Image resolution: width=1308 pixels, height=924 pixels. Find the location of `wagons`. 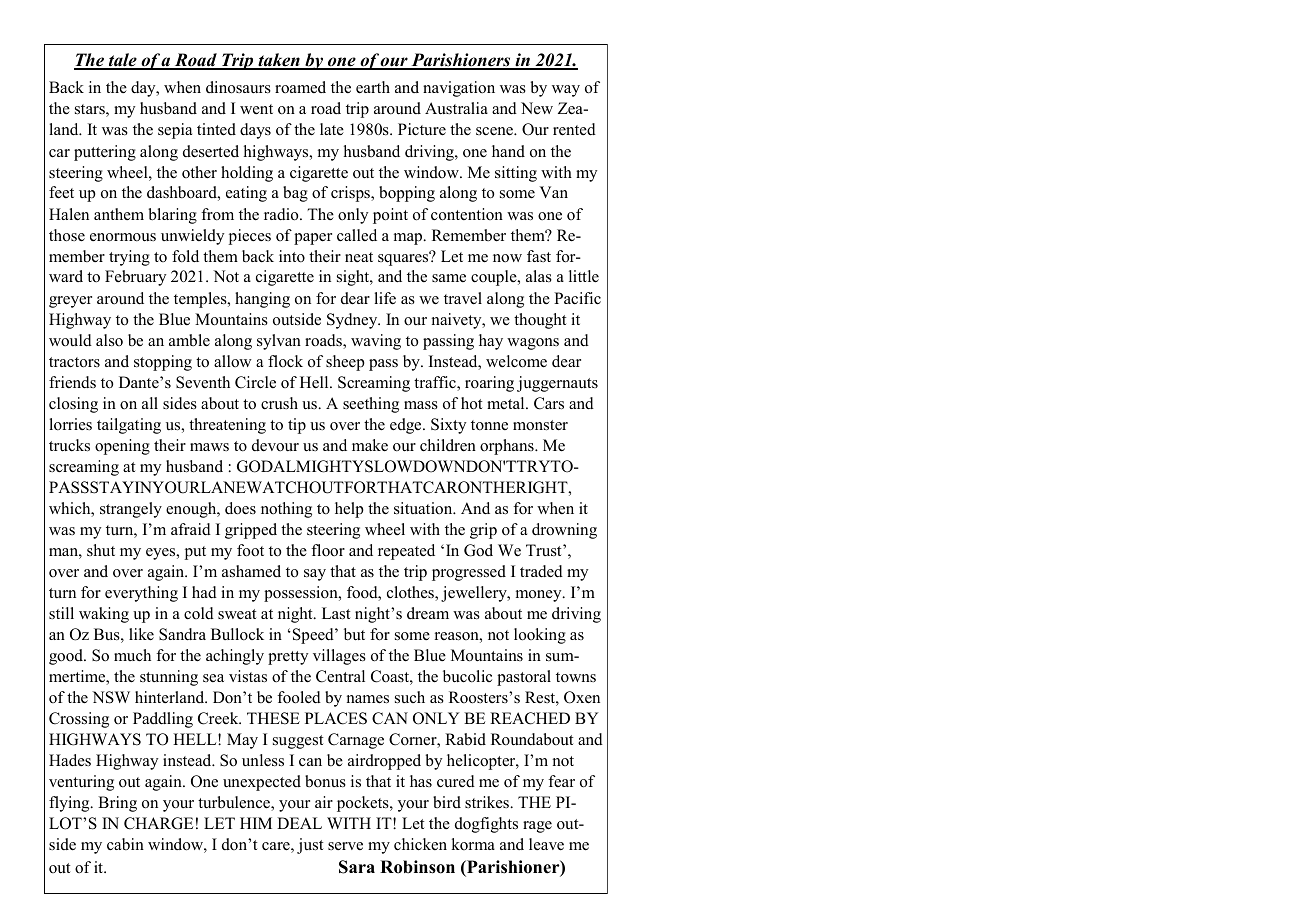

wagons is located at coordinates (533, 344).
